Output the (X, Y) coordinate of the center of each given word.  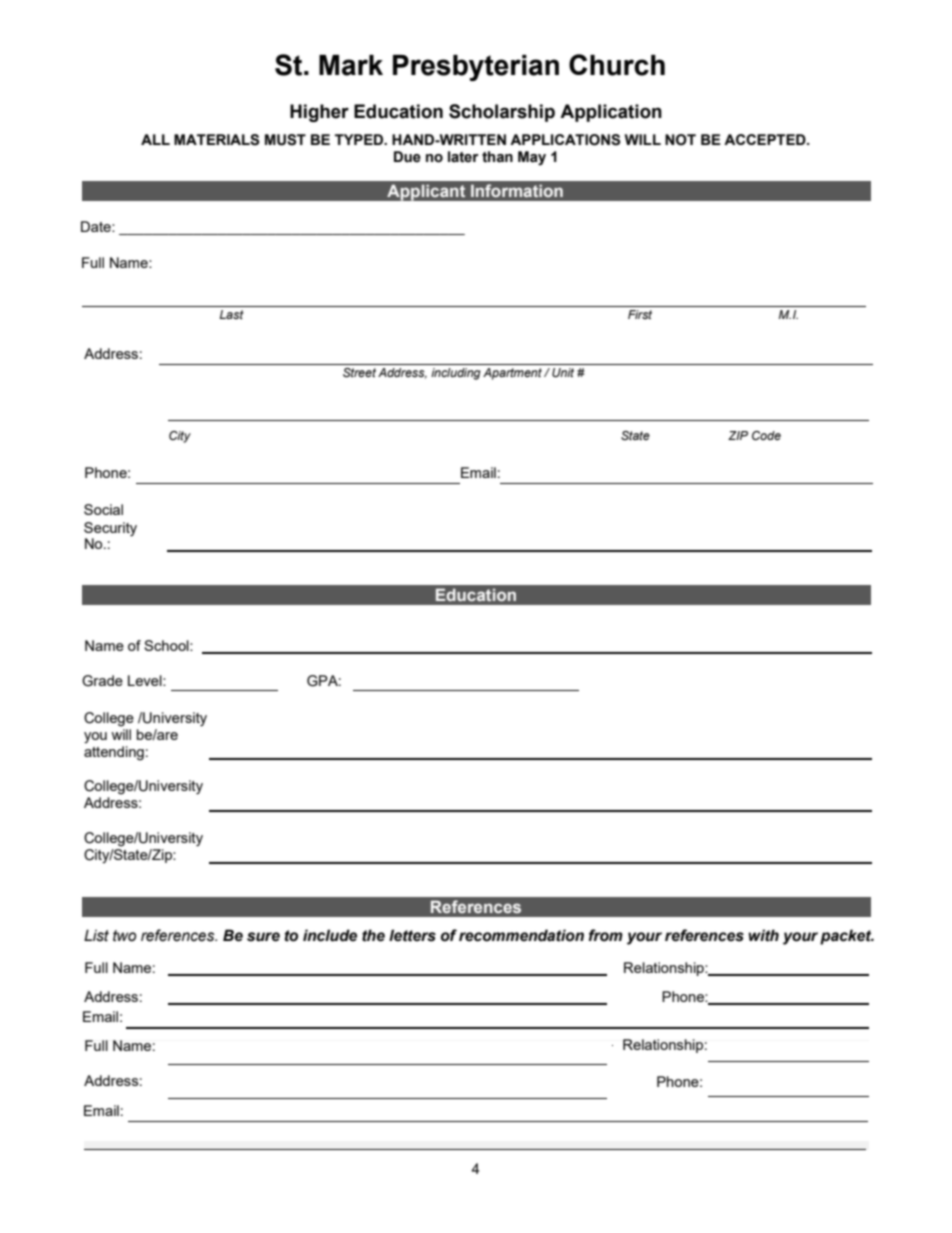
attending (114, 753)
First (640, 314)
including (456, 374)
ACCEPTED (766, 139)
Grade (102, 681)
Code (766, 435)
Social (103, 509)
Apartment (512, 374)
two (124, 936)
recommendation (521, 935)
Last (232, 314)
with (763, 935)
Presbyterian (476, 68)
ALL (155, 139)
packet (847, 937)
